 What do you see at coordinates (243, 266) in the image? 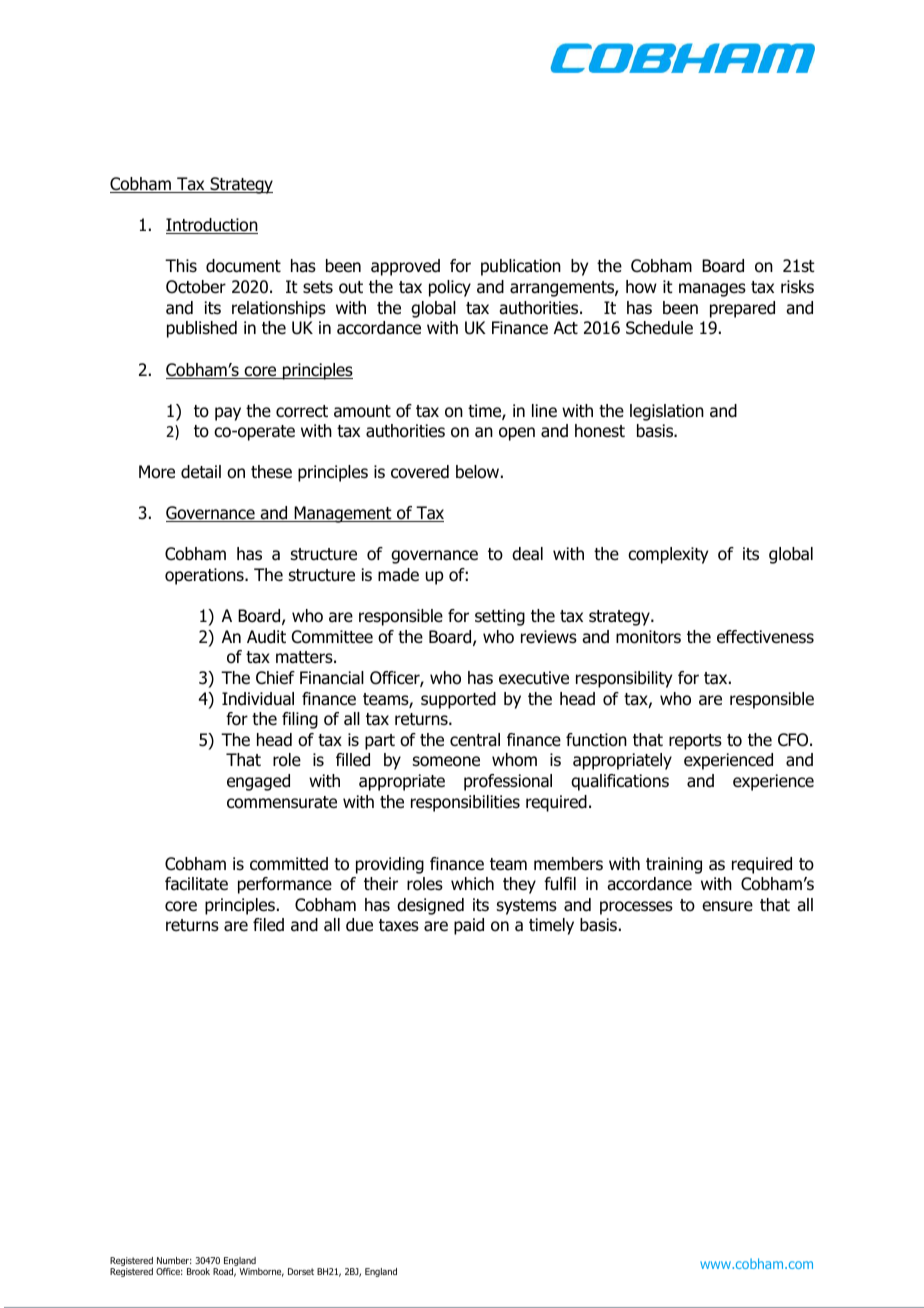
I see `document` at bounding box center [243, 266].
